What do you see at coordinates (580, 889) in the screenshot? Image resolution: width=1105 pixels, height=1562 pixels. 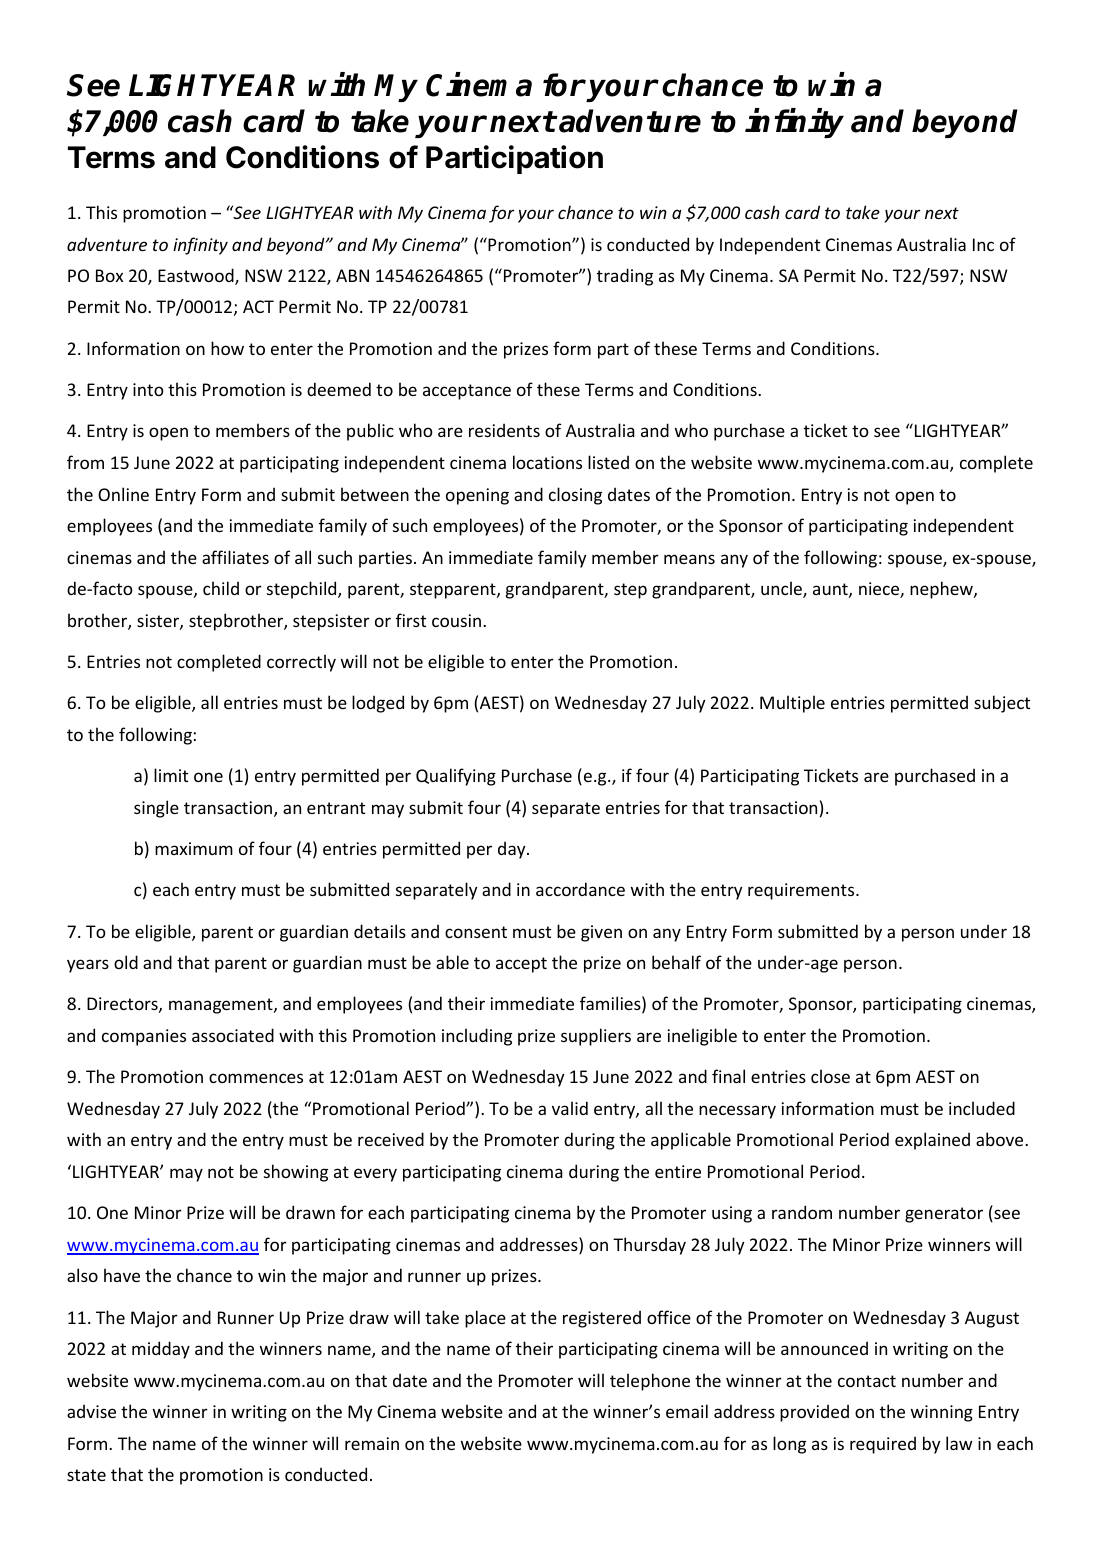 I see `accordance` at bounding box center [580, 889].
